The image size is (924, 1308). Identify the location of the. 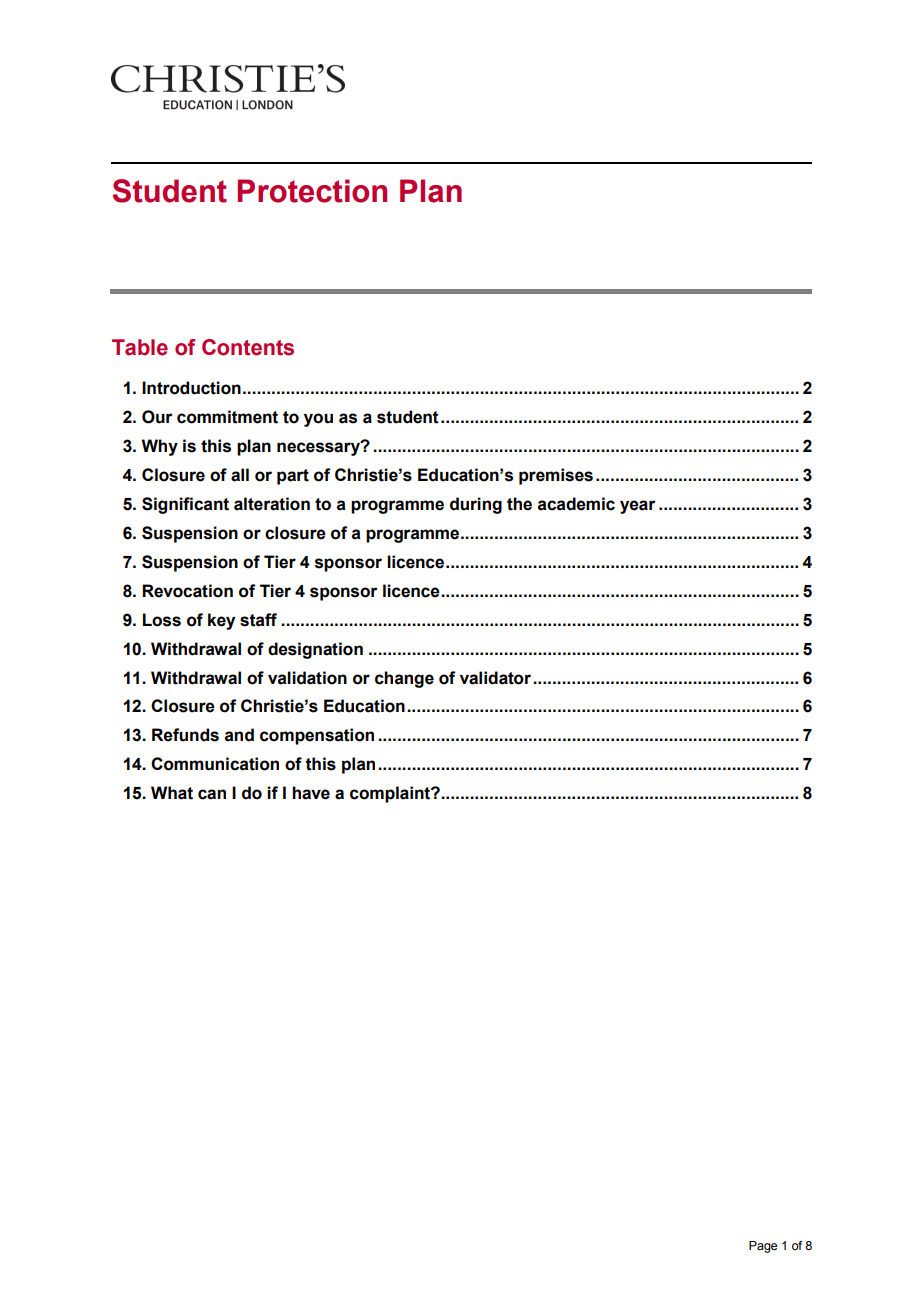
(519, 504).
